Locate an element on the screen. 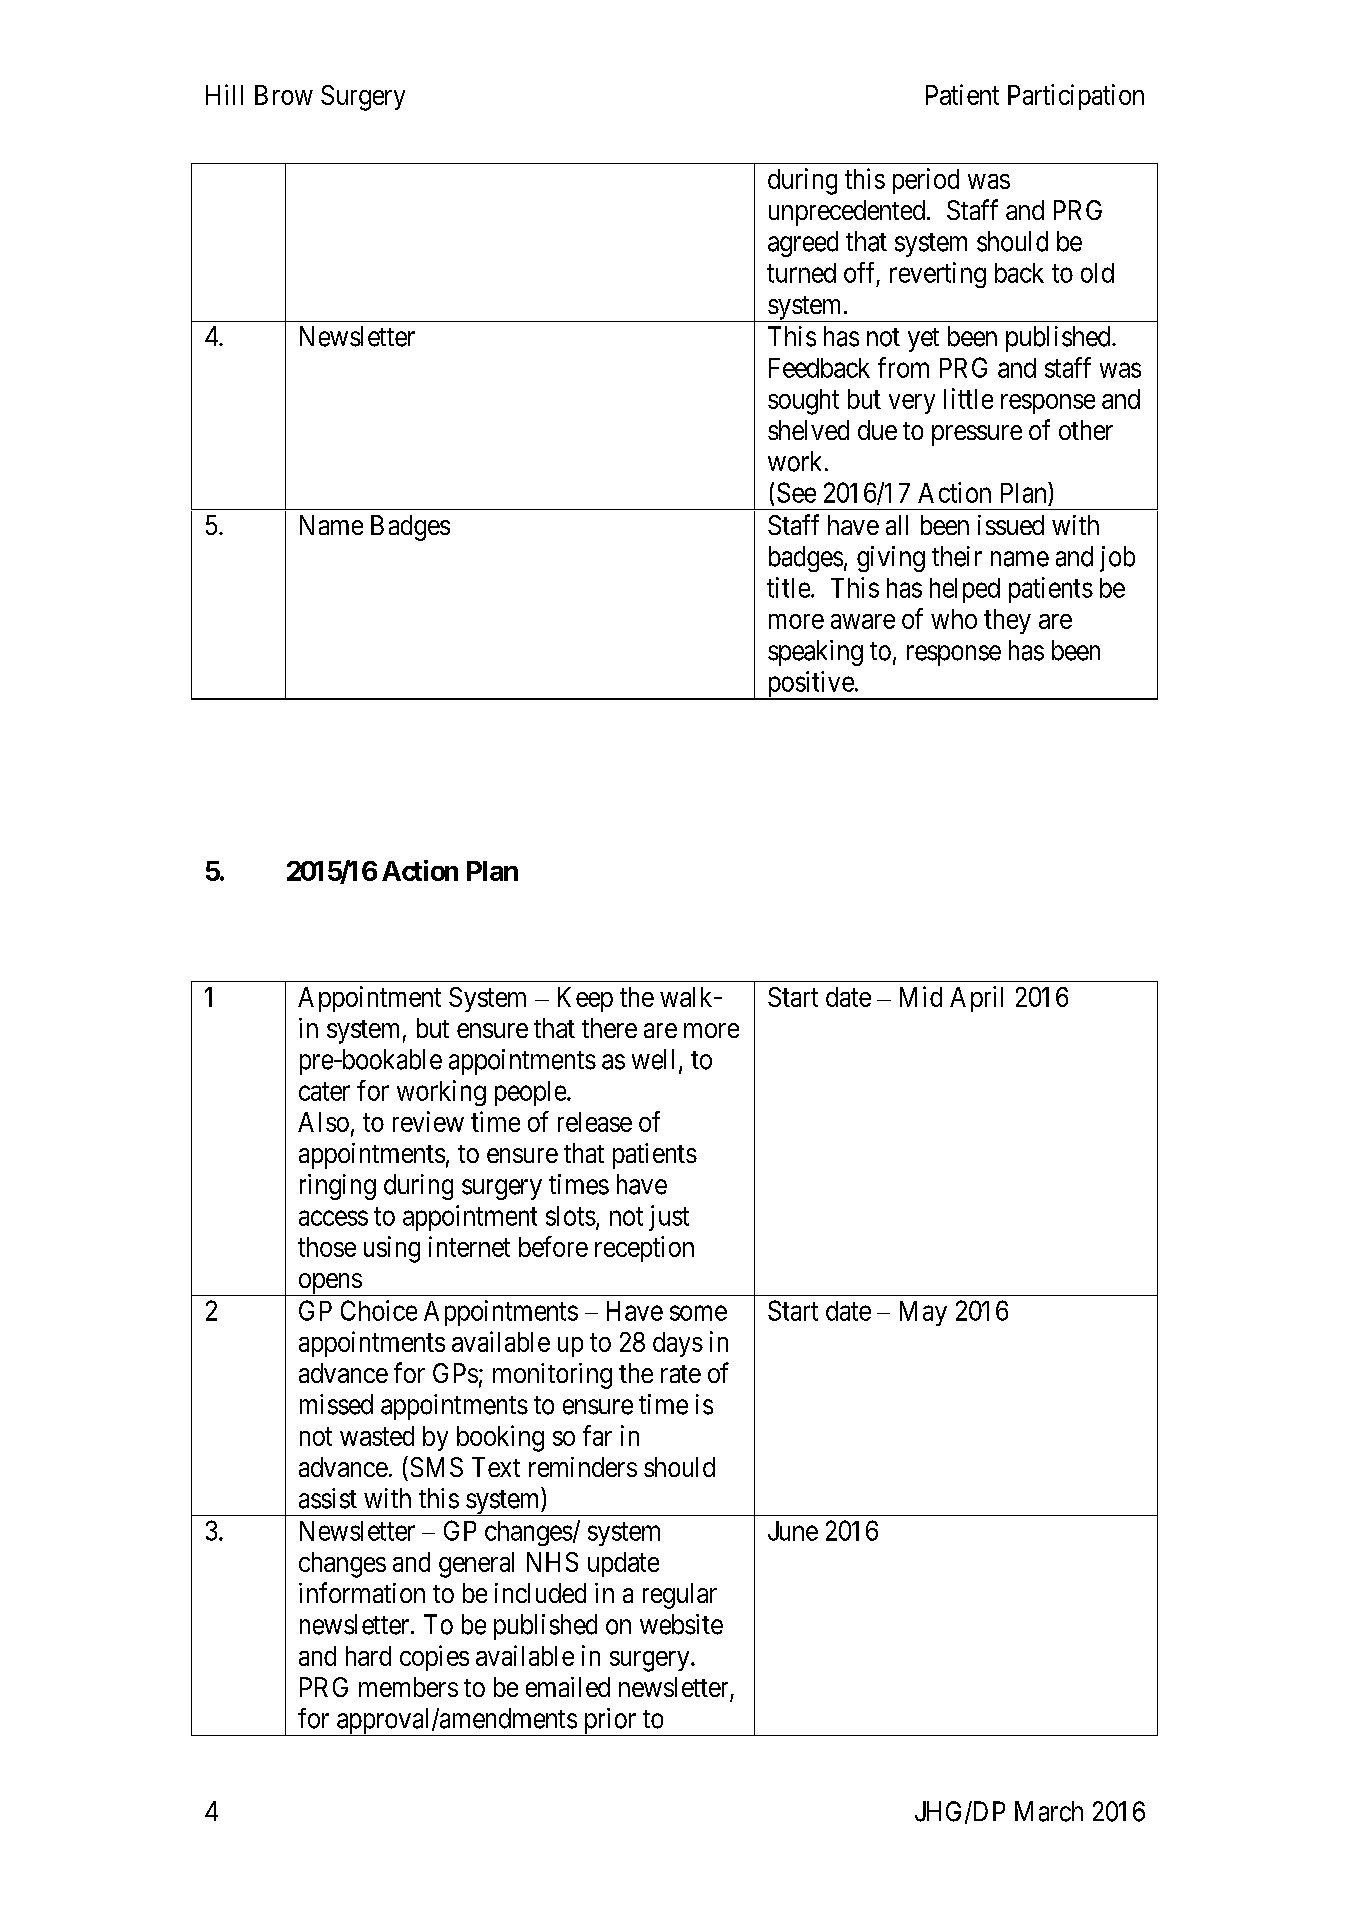 This screenshot has height=1908, width=1349. cater is located at coordinates (324, 1091).
